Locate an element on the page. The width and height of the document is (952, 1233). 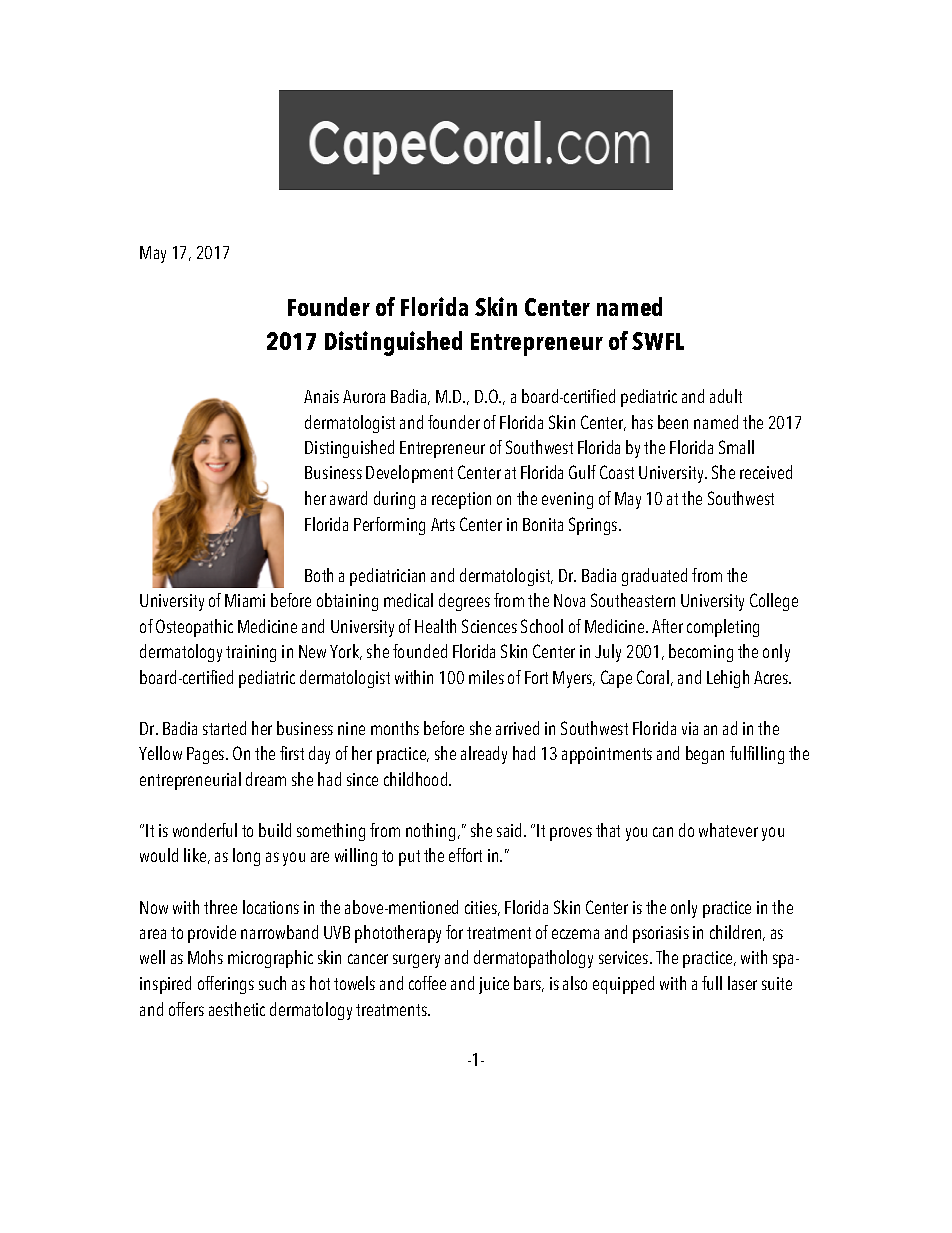
started is located at coordinates (224, 728).
